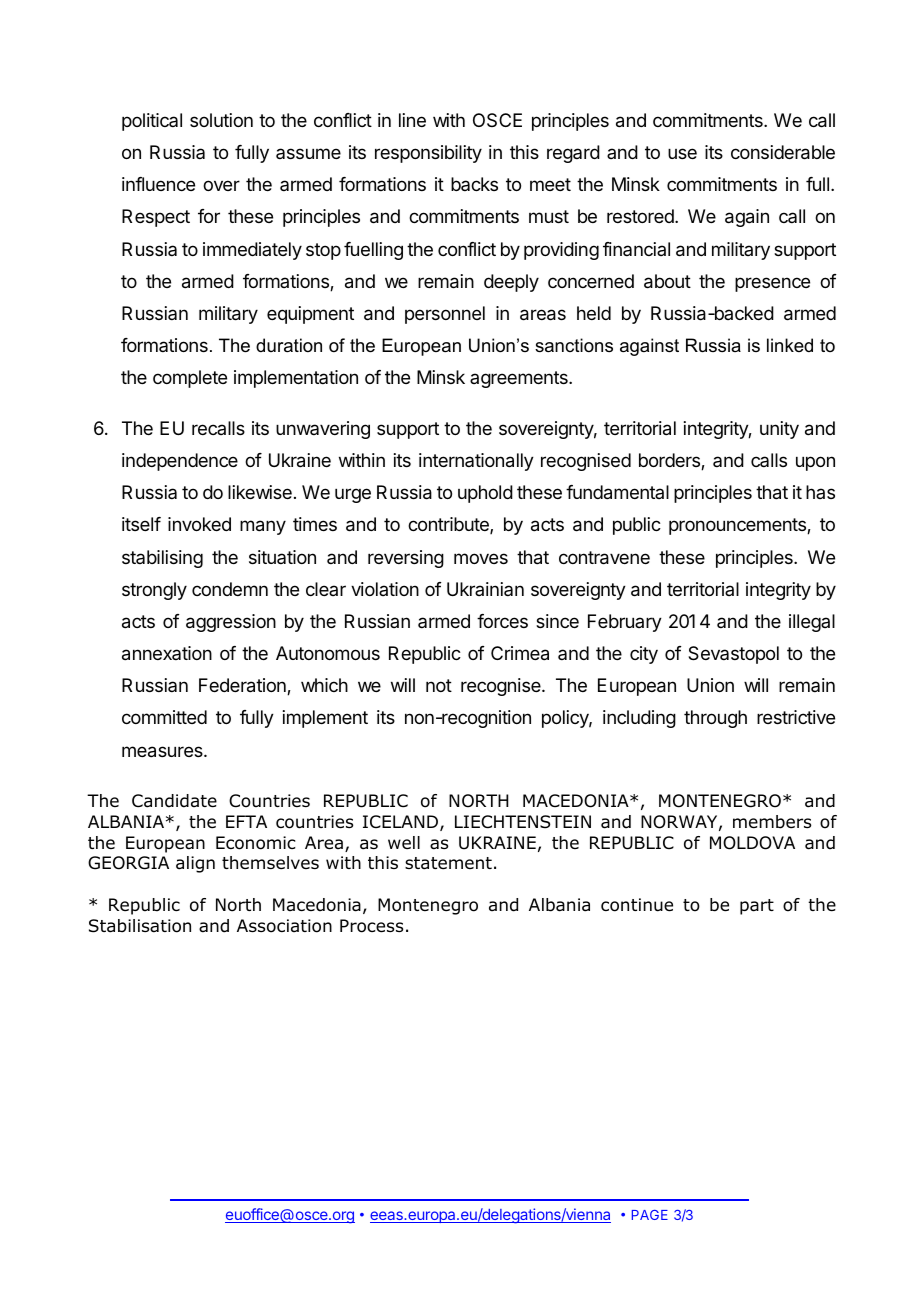 The image size is (924, 1308). I want to click on part, so click(757, 907).
